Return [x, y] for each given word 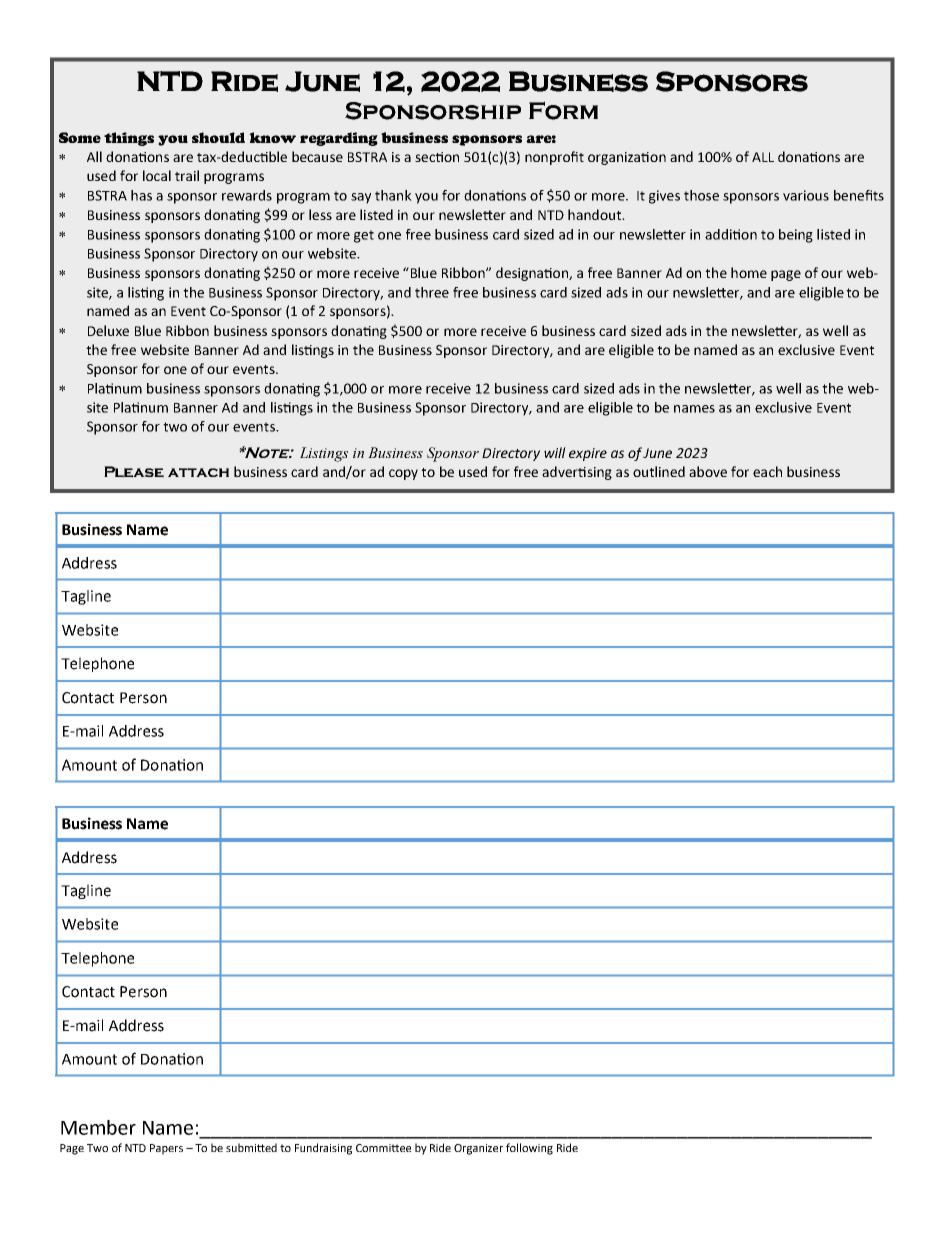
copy [403, 474]
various [806, 195]
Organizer [478, 1149]
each [767, 471]
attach [198, 472]
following [529, 1149]
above [708, 471]
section [437, 157]
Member [98, 1127]
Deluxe [108, 330]
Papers [166, 1149]
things [129, 139]
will [555, 452]
